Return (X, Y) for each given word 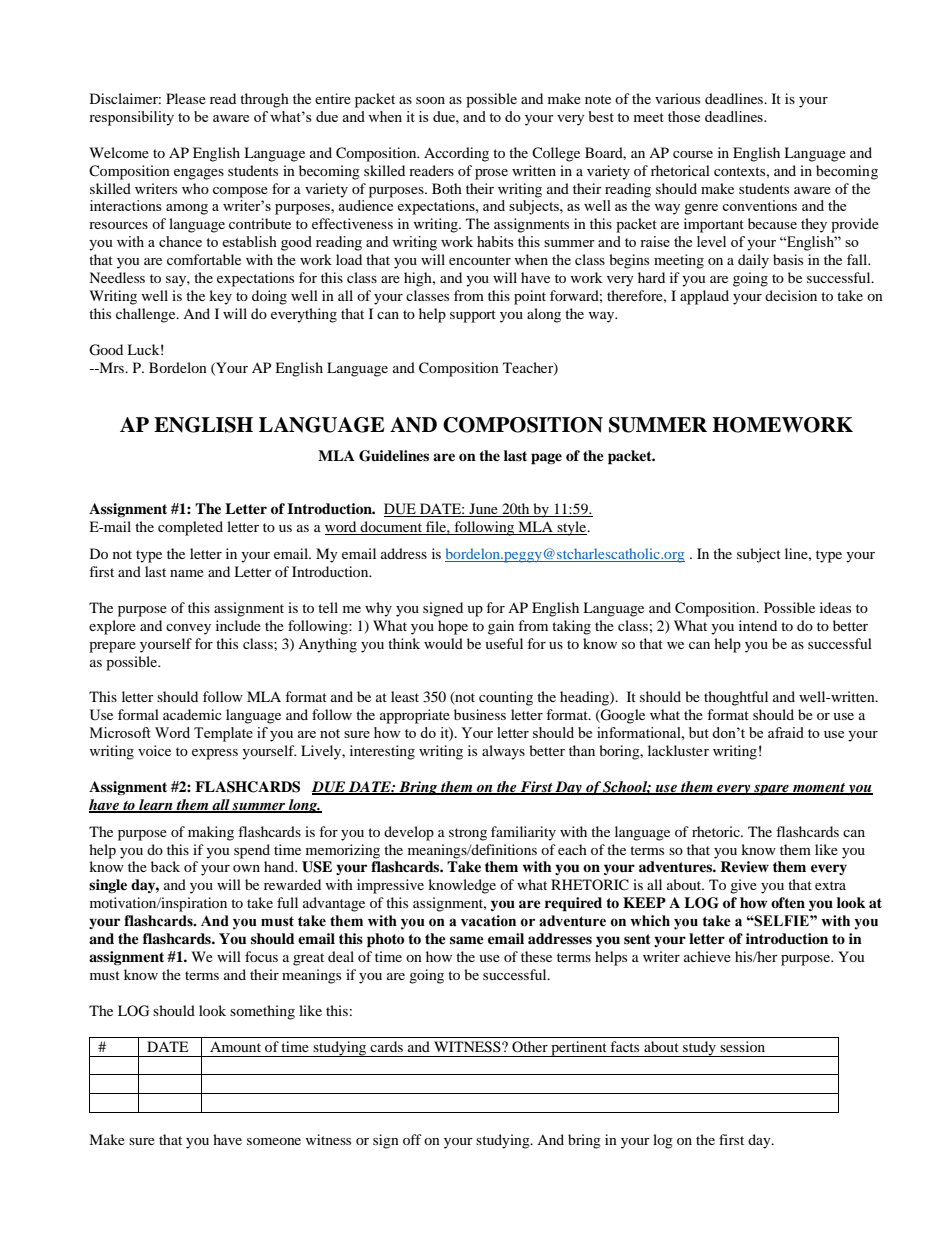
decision (791, 295)
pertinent (579, 1049)
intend (758, 625)
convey (188, 629)
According (456, 154)
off (412, 1139)
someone (274, 1141)
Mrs (112, 367)
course (693, 154)
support (473, 316)
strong (468, 834)
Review (744, 866)
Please (186, 98)
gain (501, 627)
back (165, 866)
